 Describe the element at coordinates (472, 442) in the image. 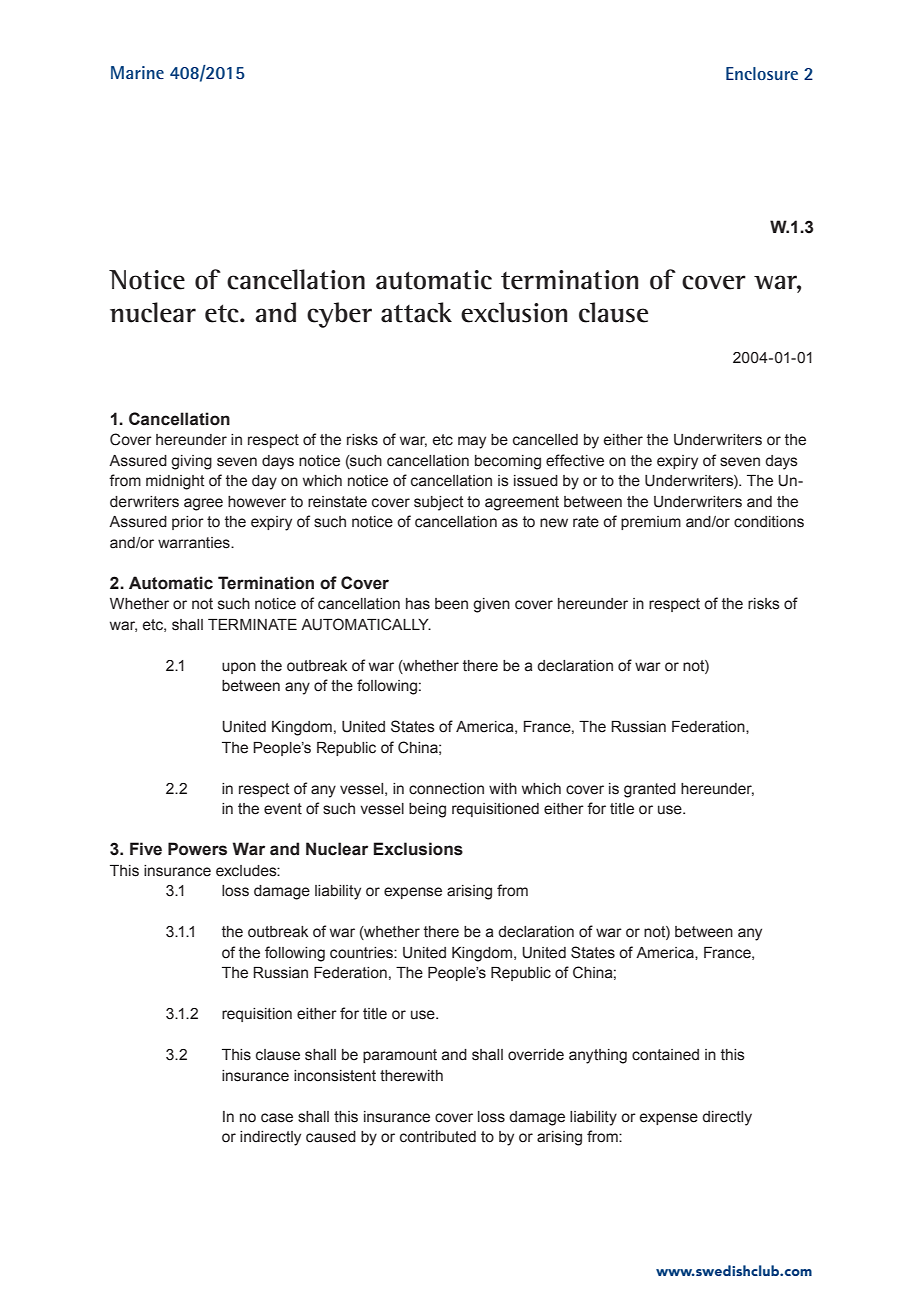

I see `may` at that location.
